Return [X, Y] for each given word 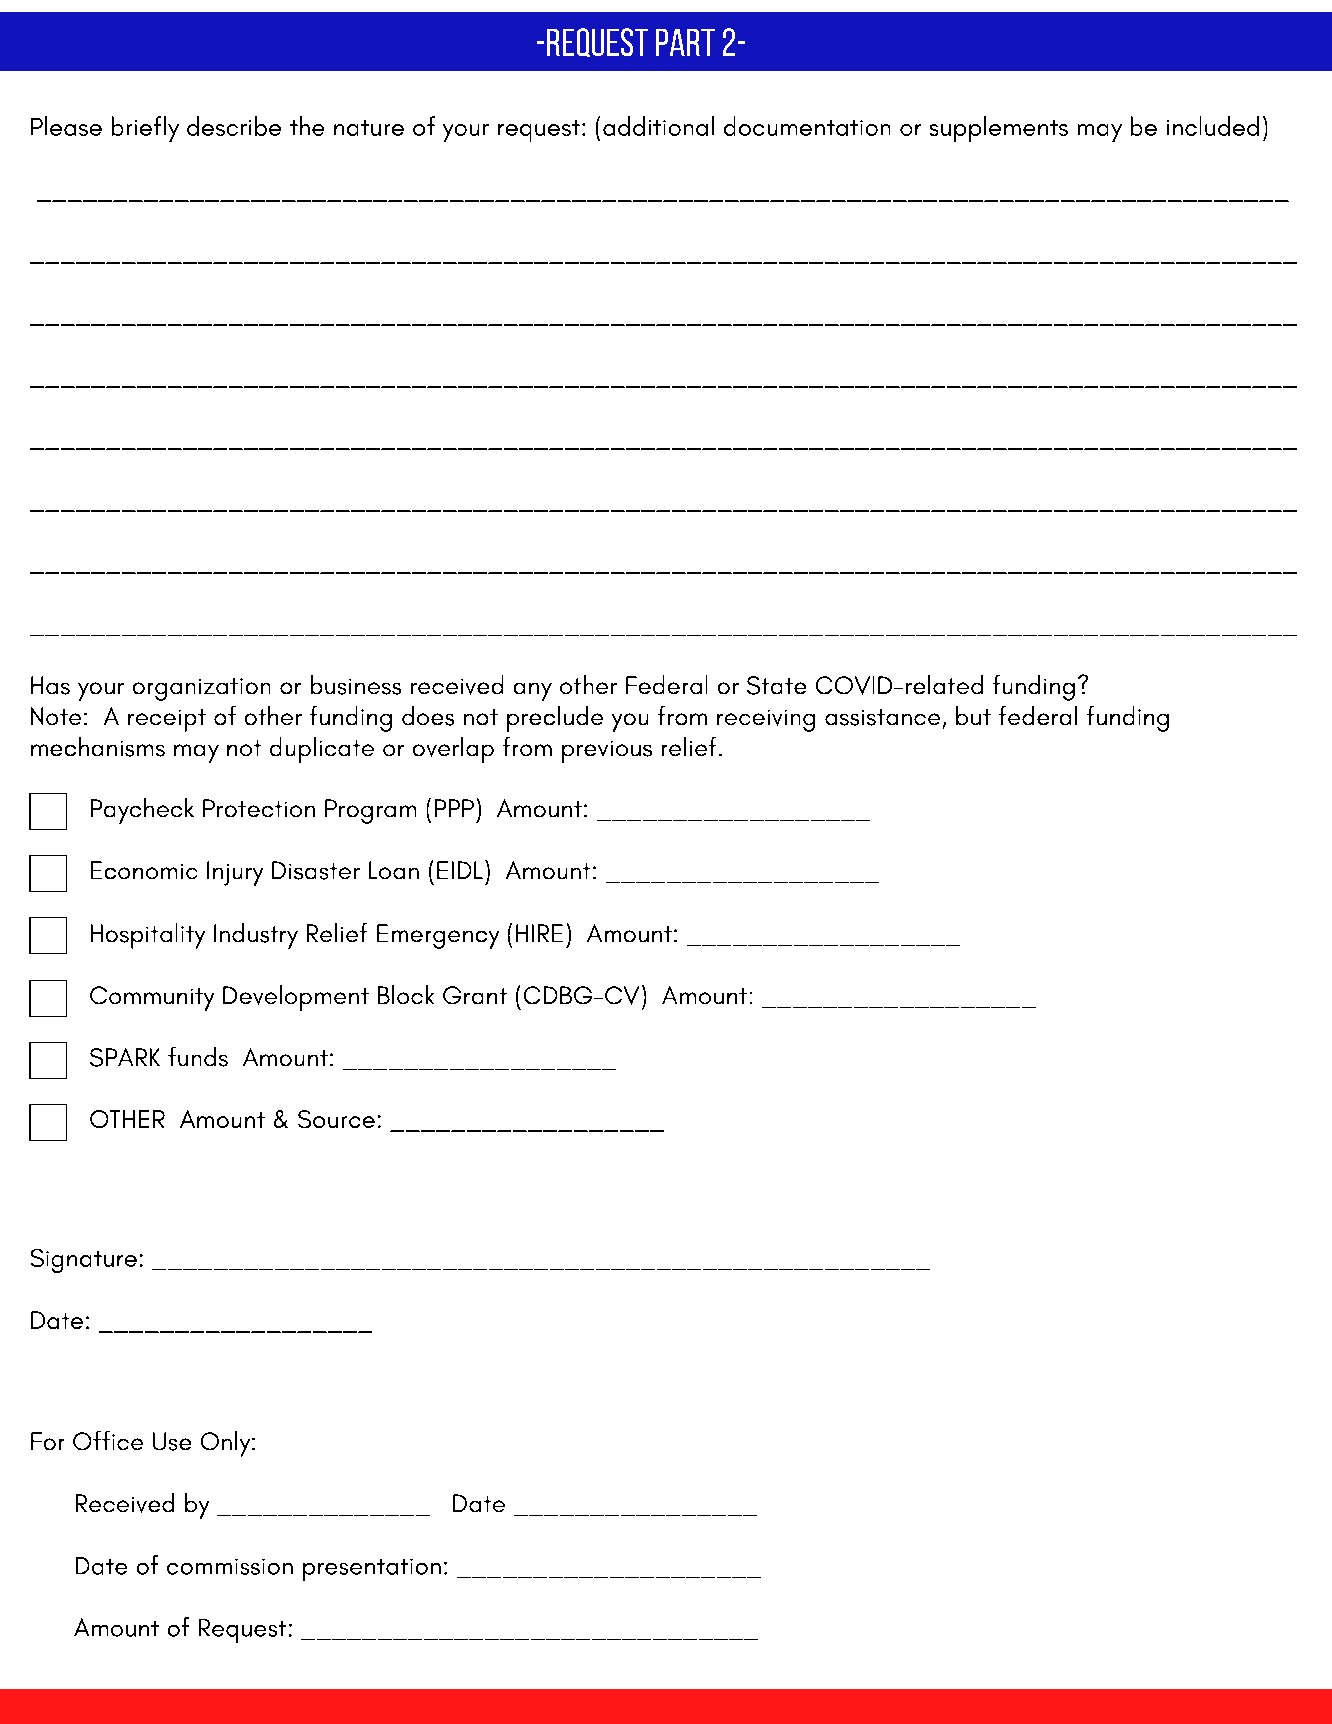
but [973, 715]
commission [230, 1567]
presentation [372, 1570]
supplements [999, 129]
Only [227, 1444]
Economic [144, 870]
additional [658, 126]
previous [607, 752]
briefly [145, 129]
